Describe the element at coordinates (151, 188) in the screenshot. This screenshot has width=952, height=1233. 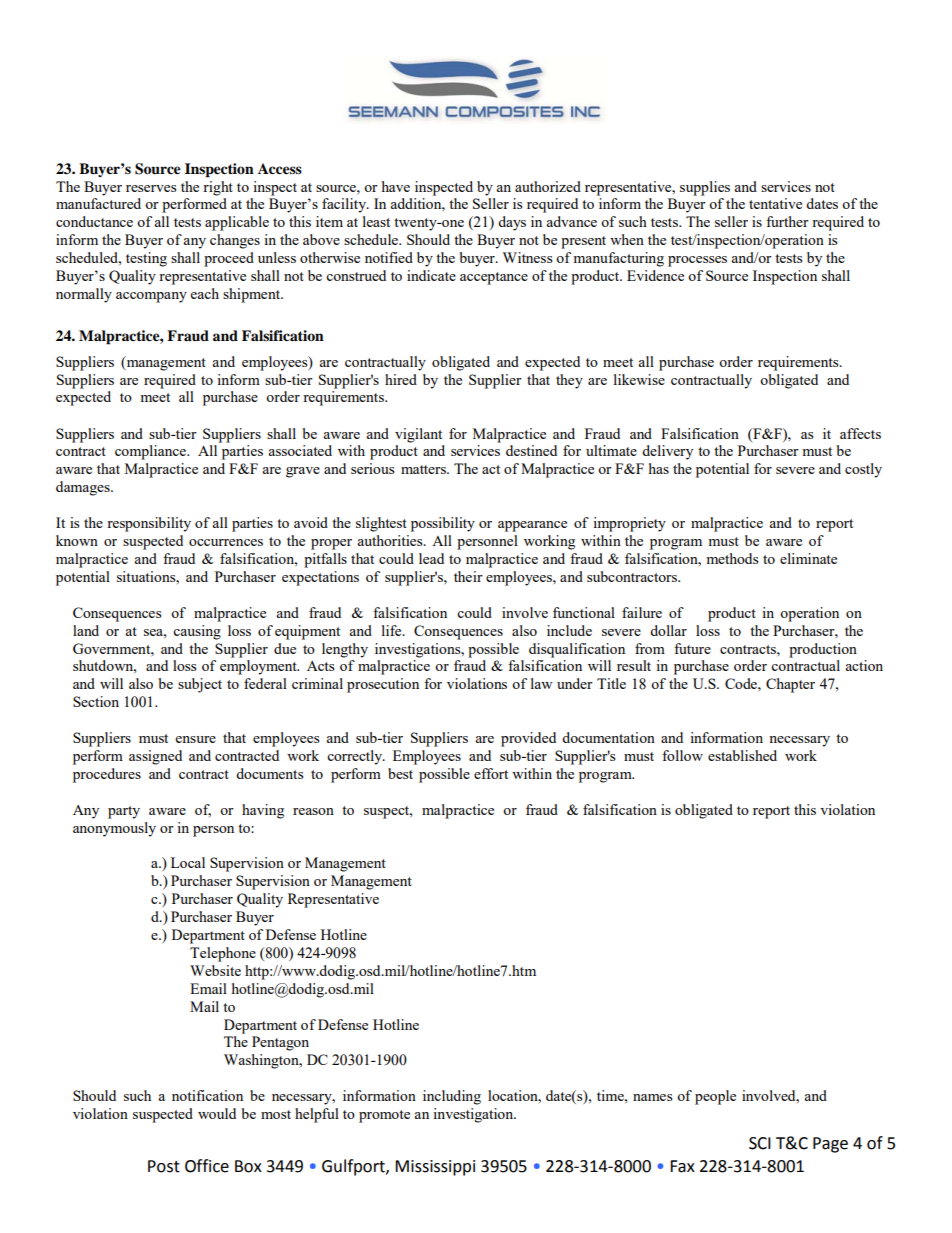
I see `reserves` at that location.
